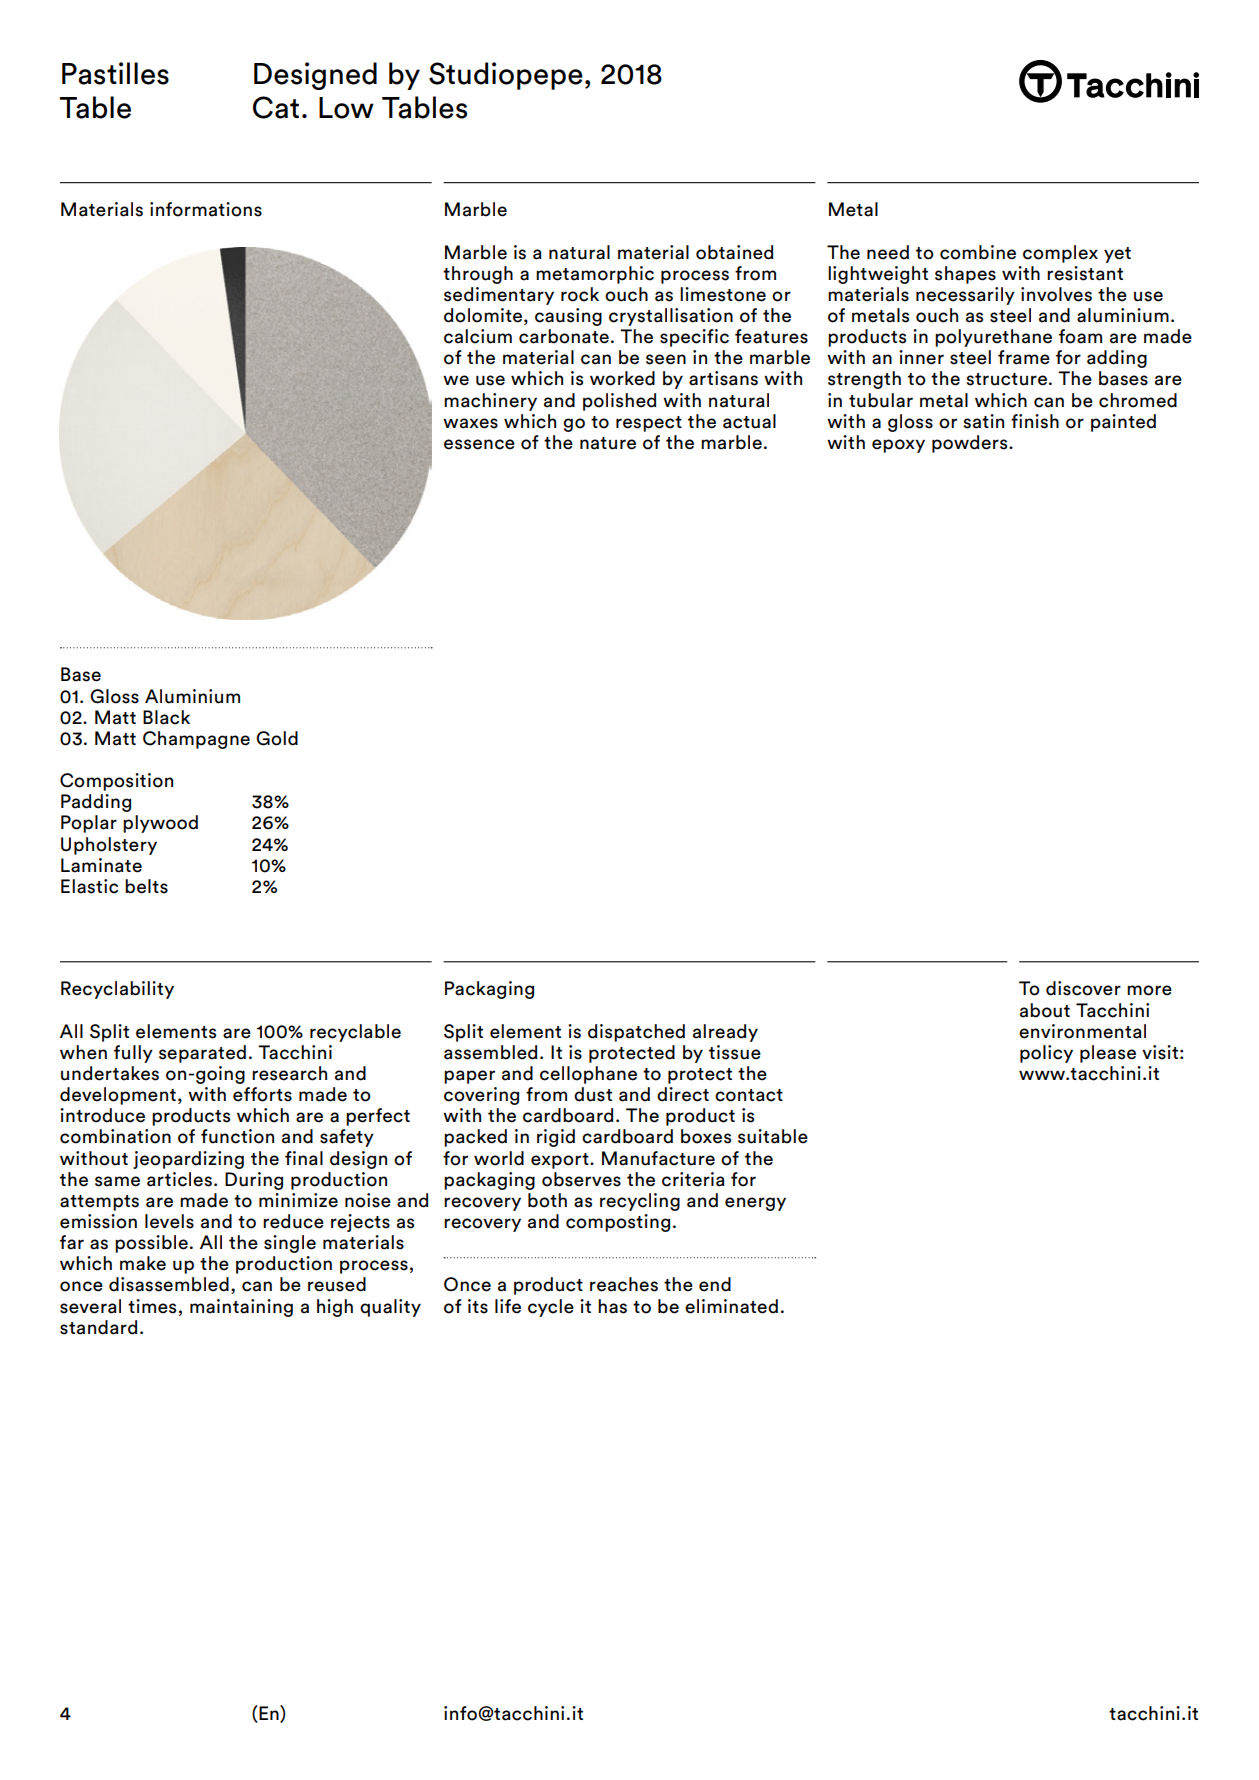  What do you see at coordinates (734, 252) in the page?
I see `obtained` at bounding box center [734, 252].
